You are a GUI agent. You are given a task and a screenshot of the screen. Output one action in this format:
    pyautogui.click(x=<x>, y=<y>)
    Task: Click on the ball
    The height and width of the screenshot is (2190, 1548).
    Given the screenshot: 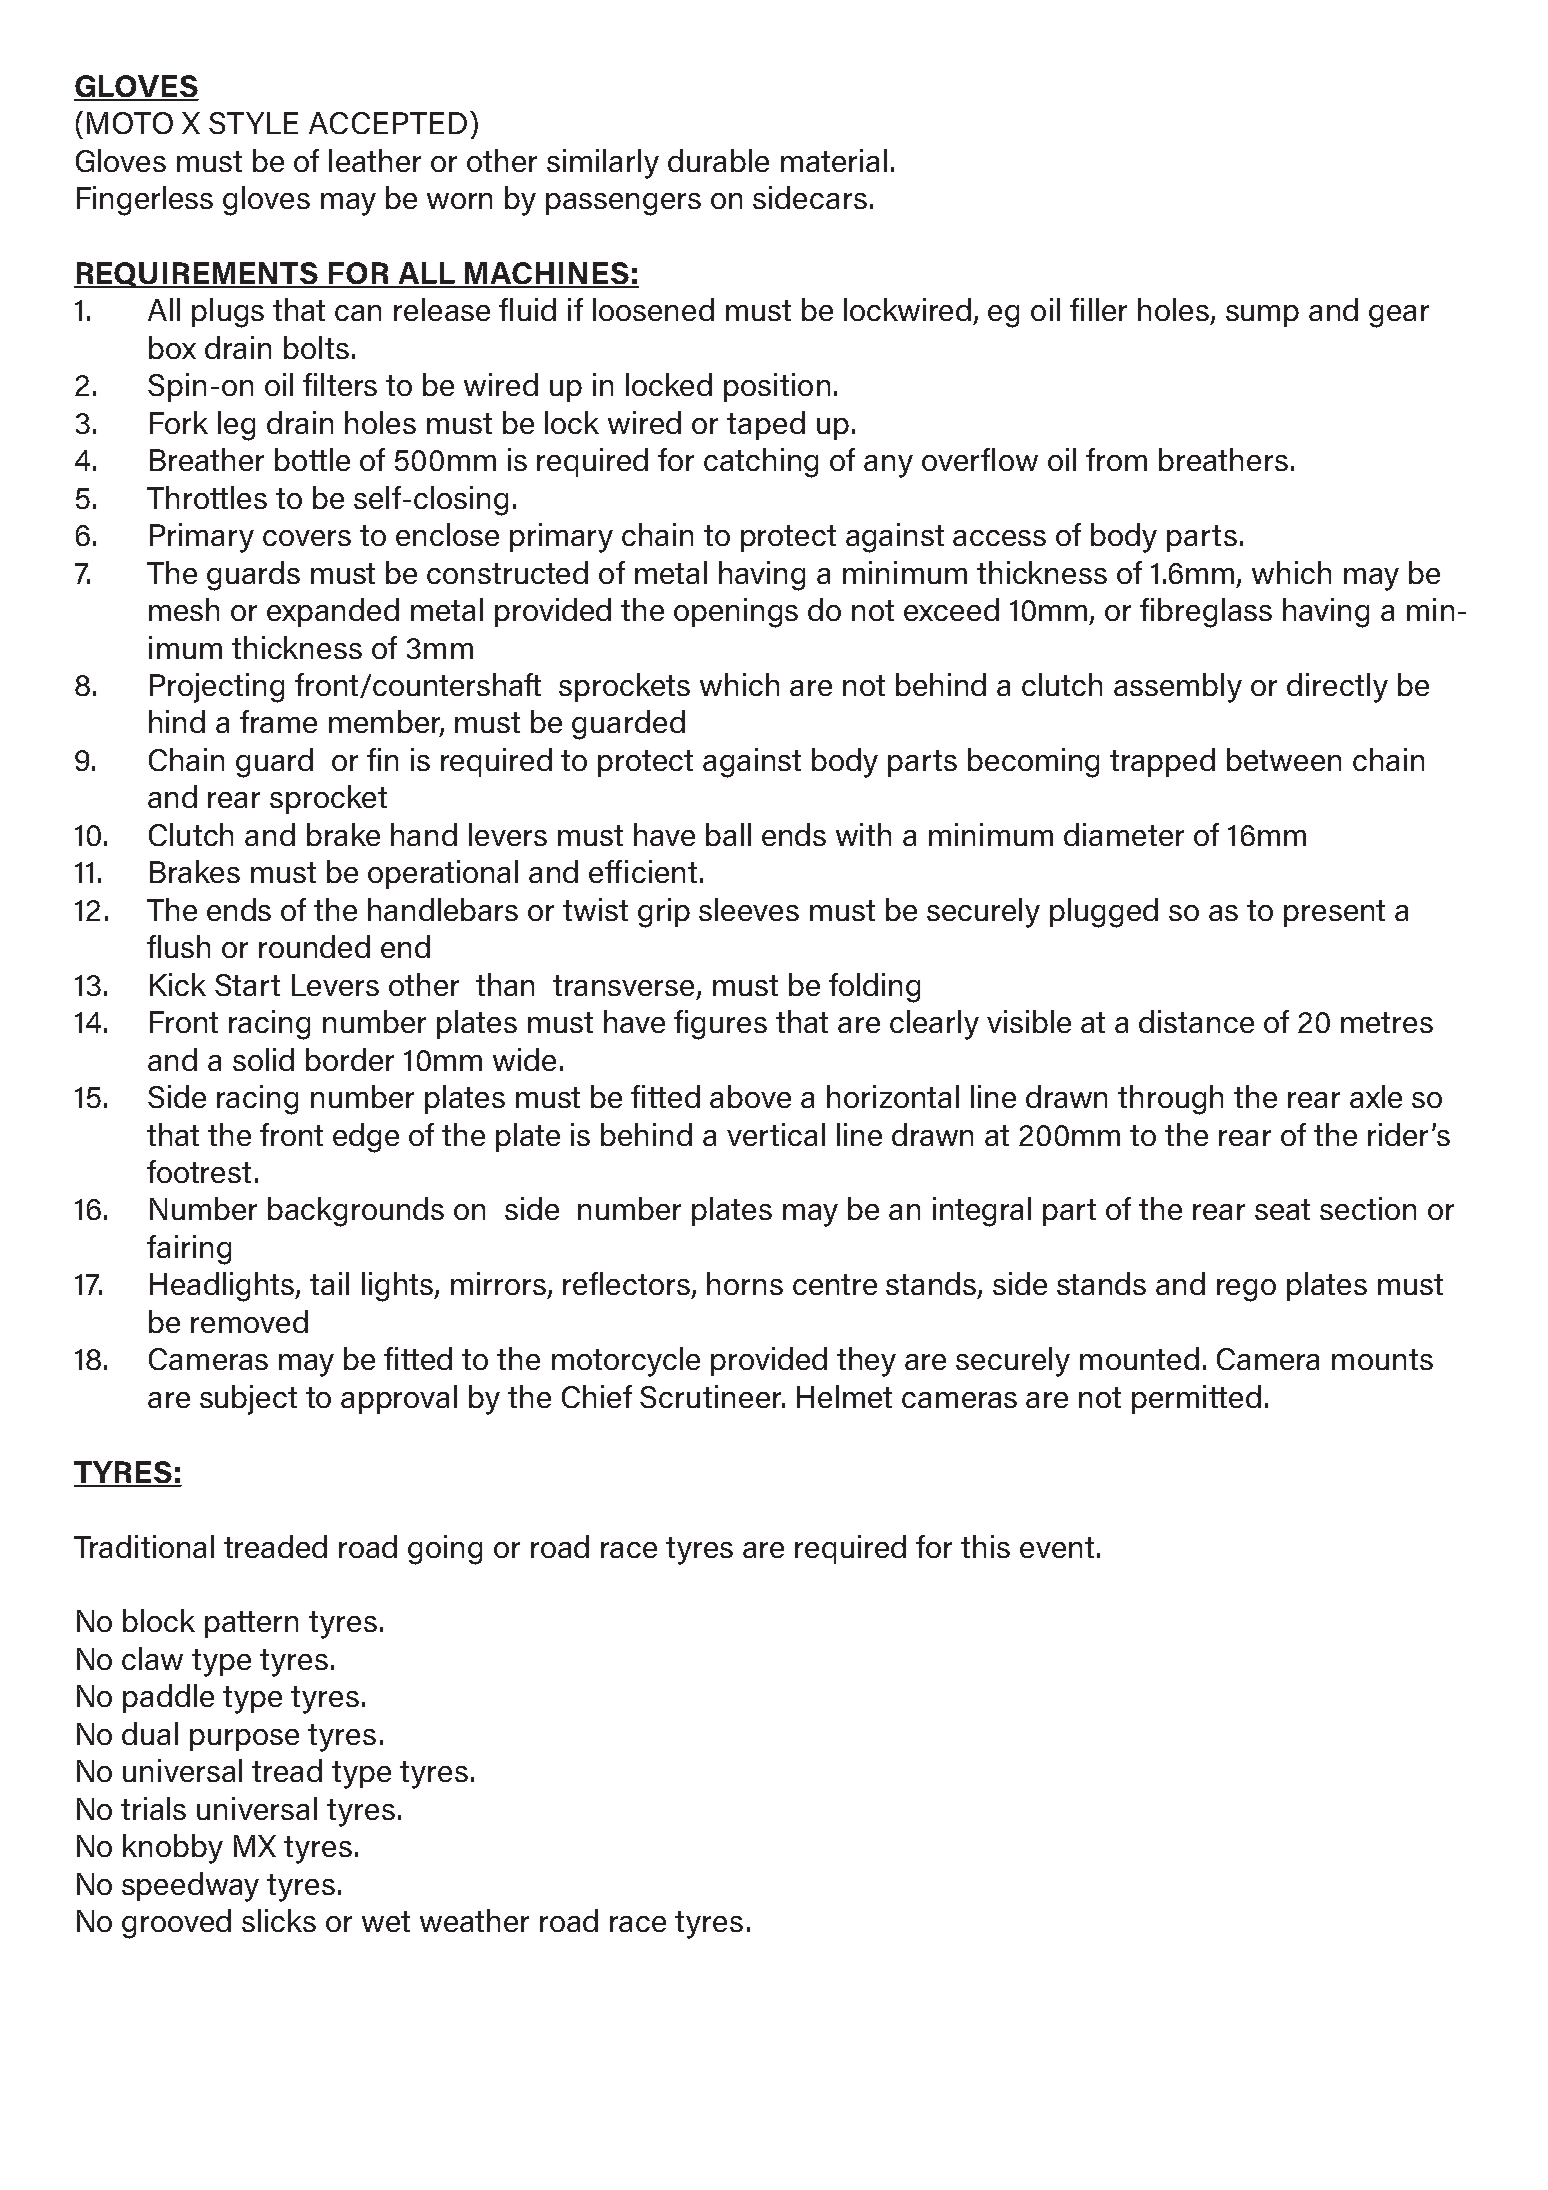 What is the action you would take?
    pyautogui.click(x=728, y=834)
